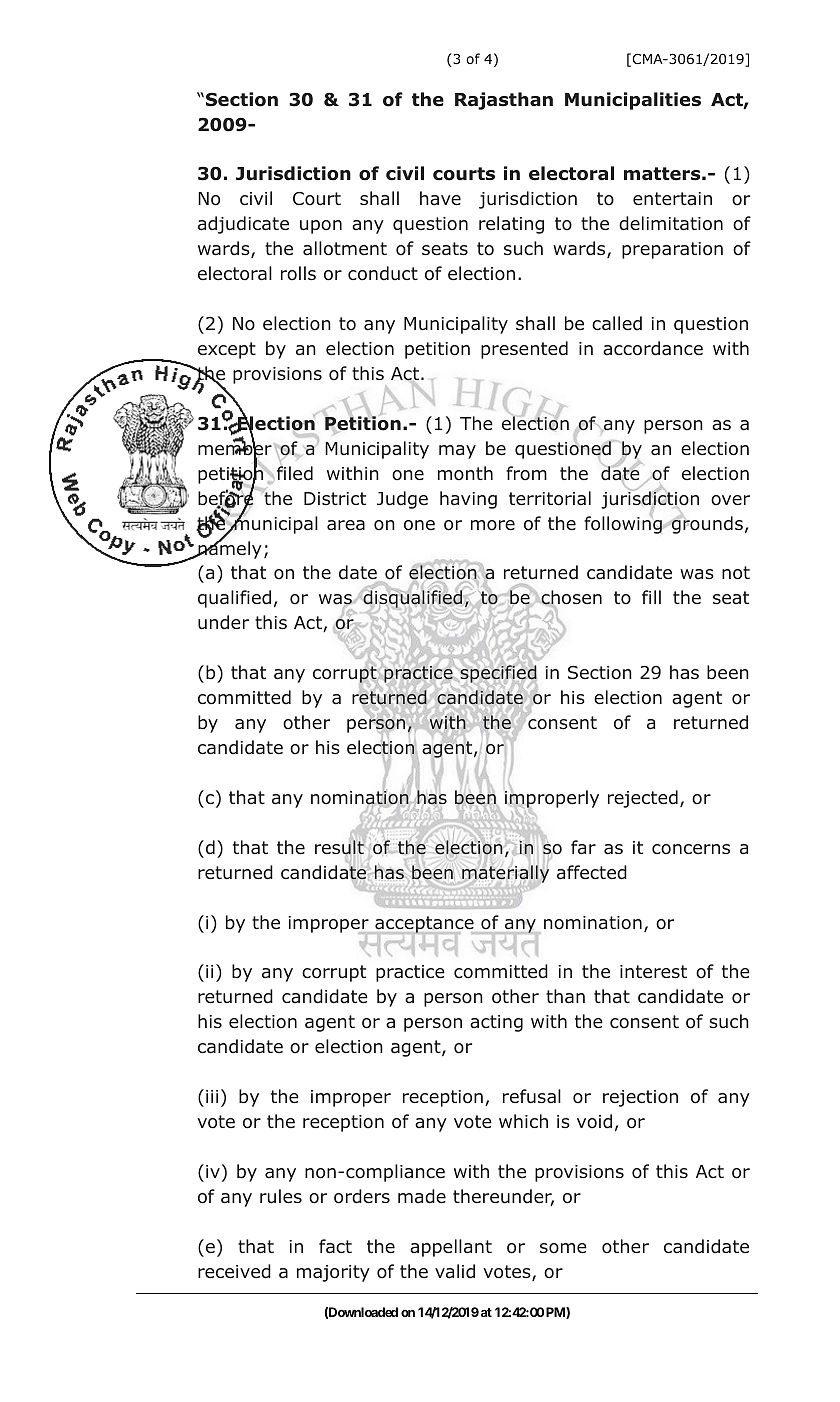 The width and height of the image is (840, 1402). What do you see at coordinates (243, 225) in the image?
I see `adjudicate` at bounding box center [243, 225].
